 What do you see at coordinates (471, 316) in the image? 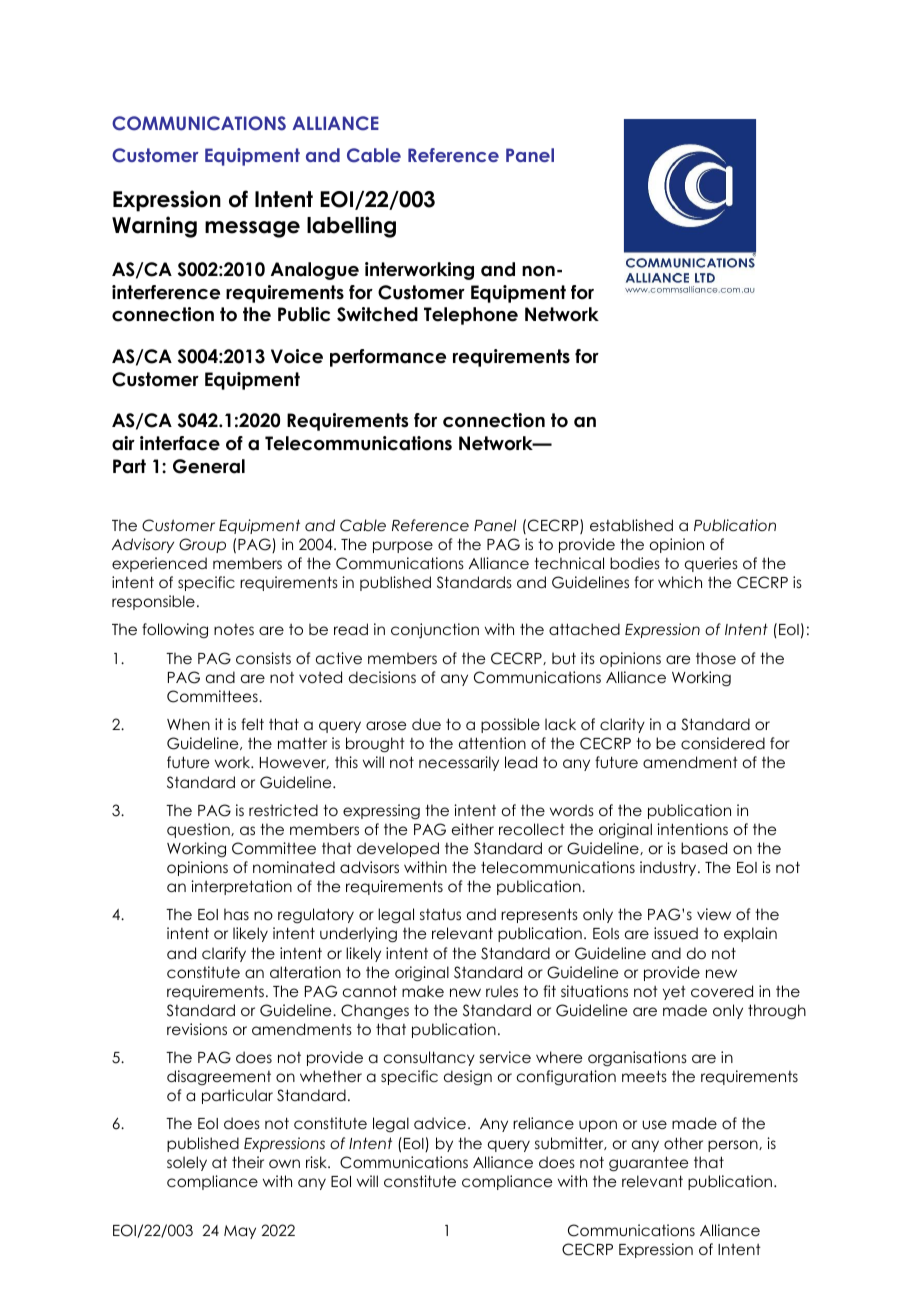
I see `Telephone` at bounding box center [471, 316].
